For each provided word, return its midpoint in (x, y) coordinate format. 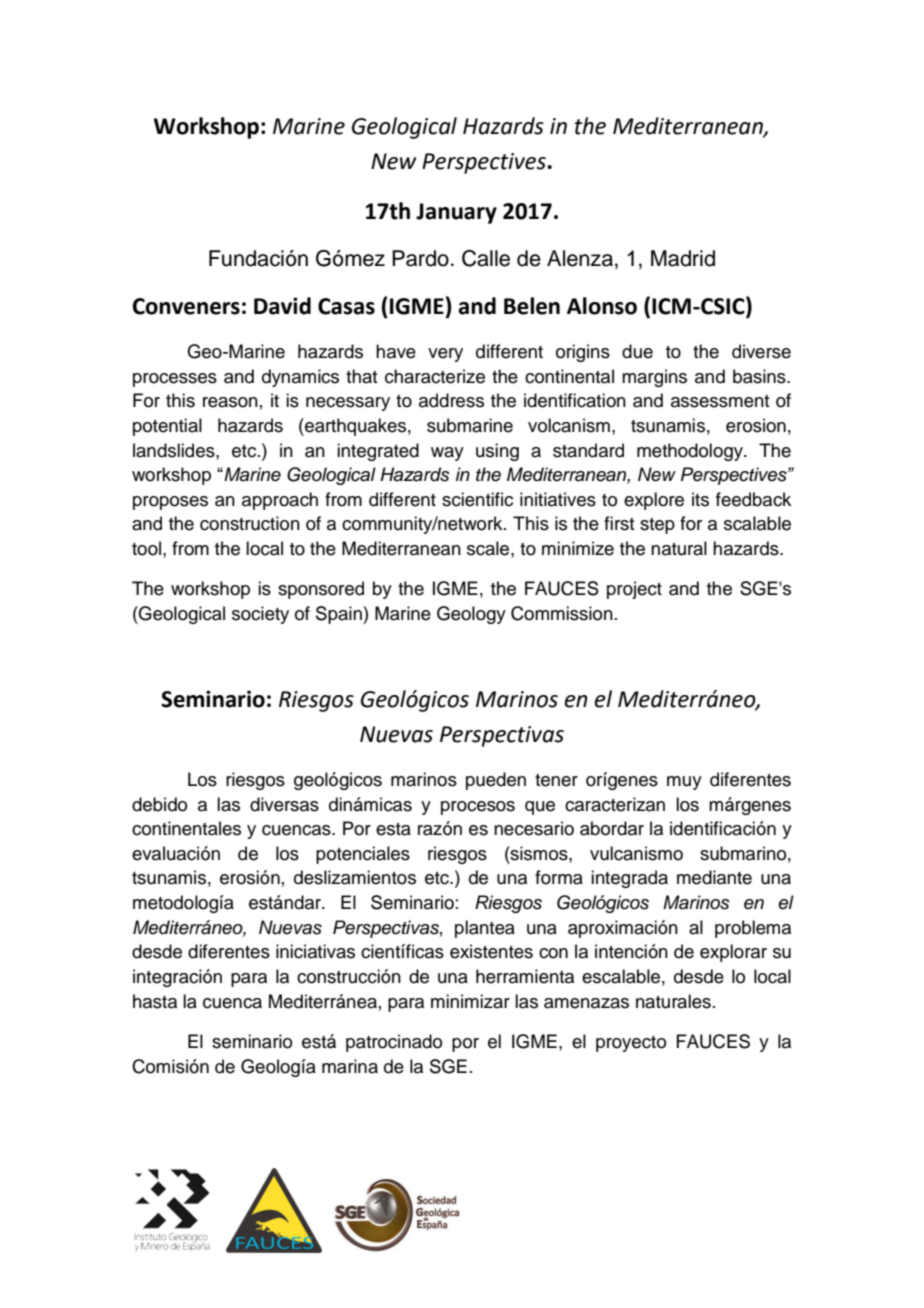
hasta (155, 1001)
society (260, 615)
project (634, 590)
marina (350, 1066)
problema (753, 929)
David (282, 306)
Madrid (683, 258)
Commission (562, 613)
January (456, 213)
